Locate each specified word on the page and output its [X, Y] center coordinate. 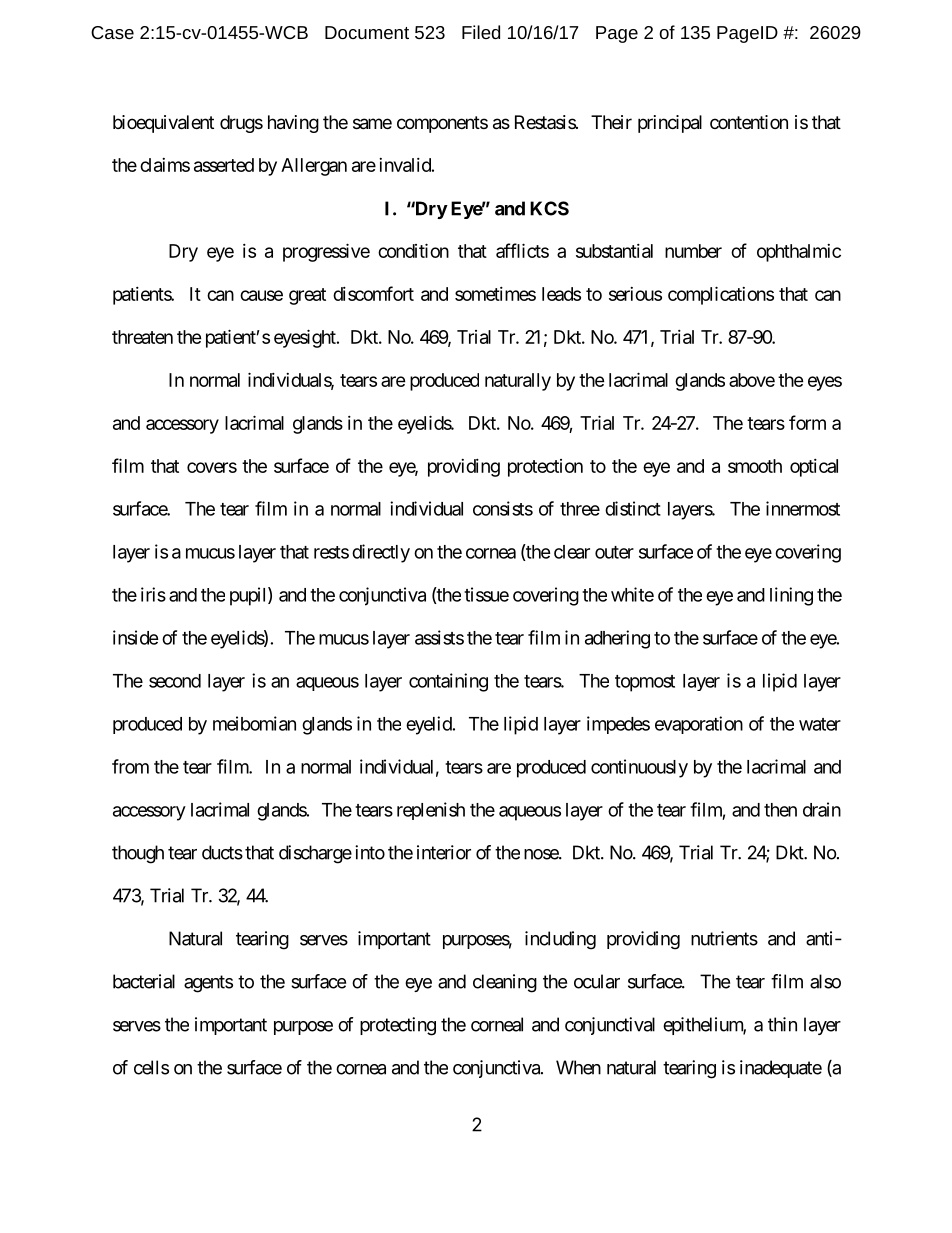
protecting [398, 1026]
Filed [481, 32]
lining [791, 596]
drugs [241, 124]
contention [749, 122]
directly [381, 553]
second [175, 681]
